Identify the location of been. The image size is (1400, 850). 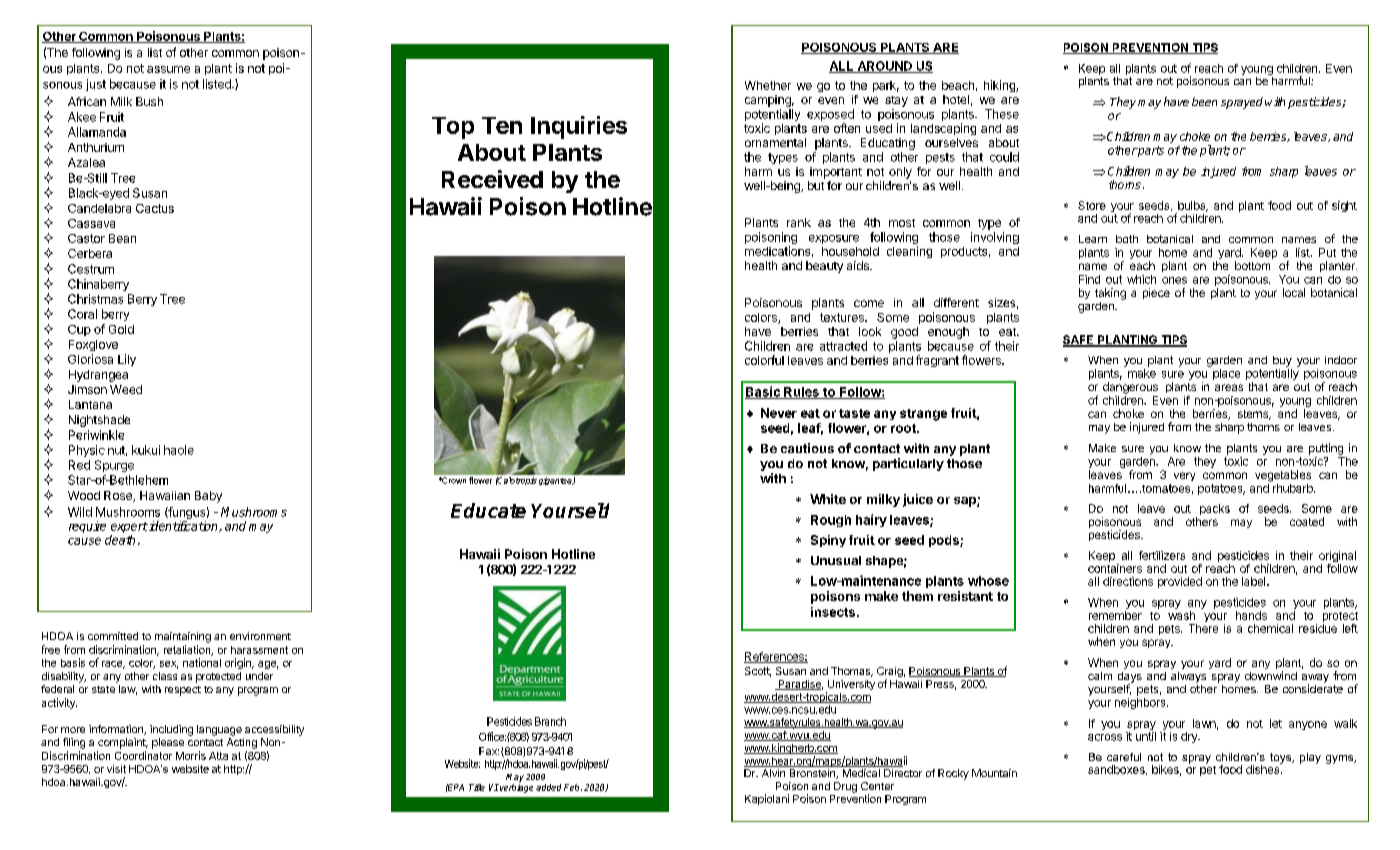
(1204, 101).
